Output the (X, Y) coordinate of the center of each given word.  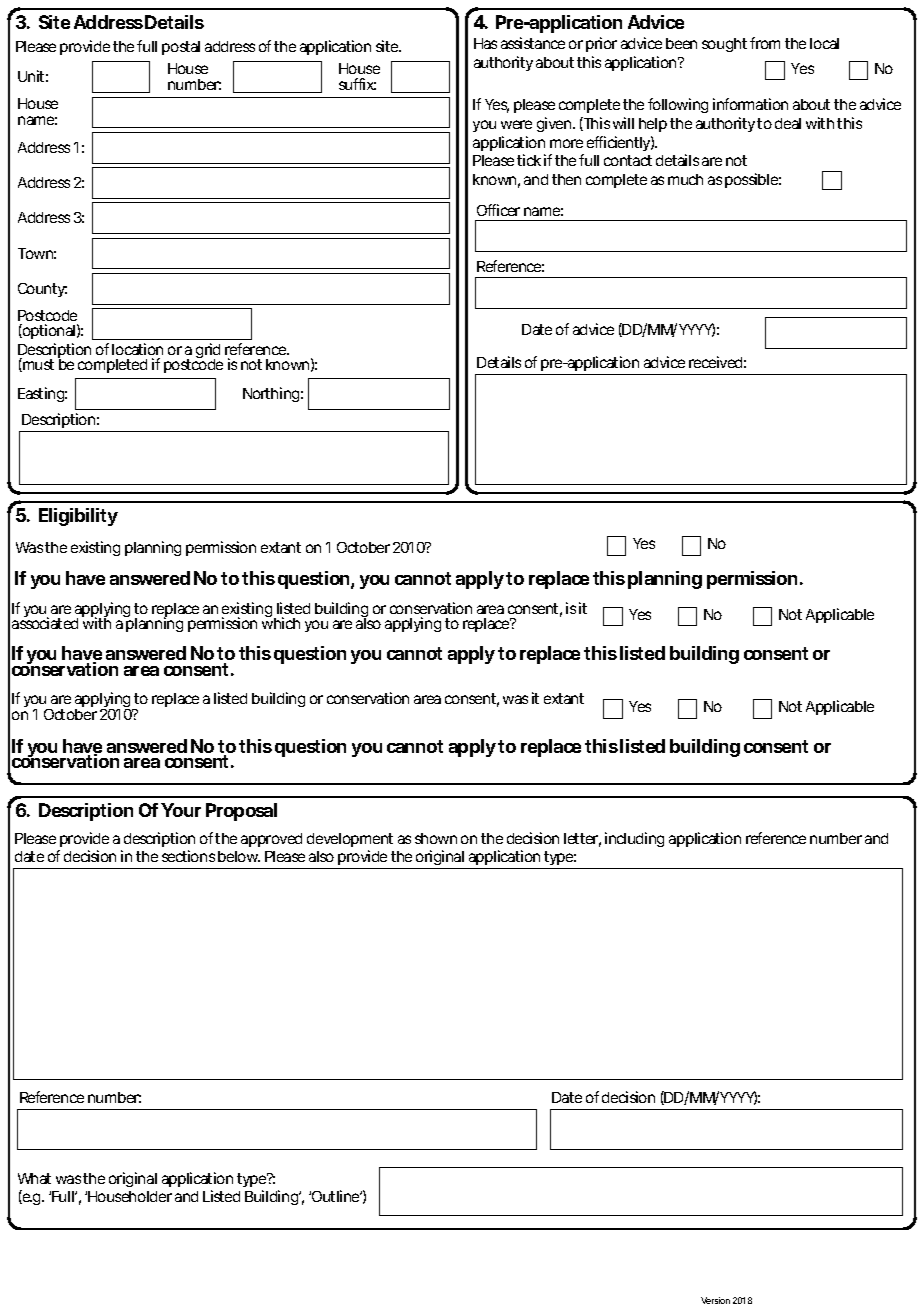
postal (181, 48)
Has (485, 43)
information (750, 104)
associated (45, 622)
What (34, 1178)
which (281, 622)
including (634, 839)
